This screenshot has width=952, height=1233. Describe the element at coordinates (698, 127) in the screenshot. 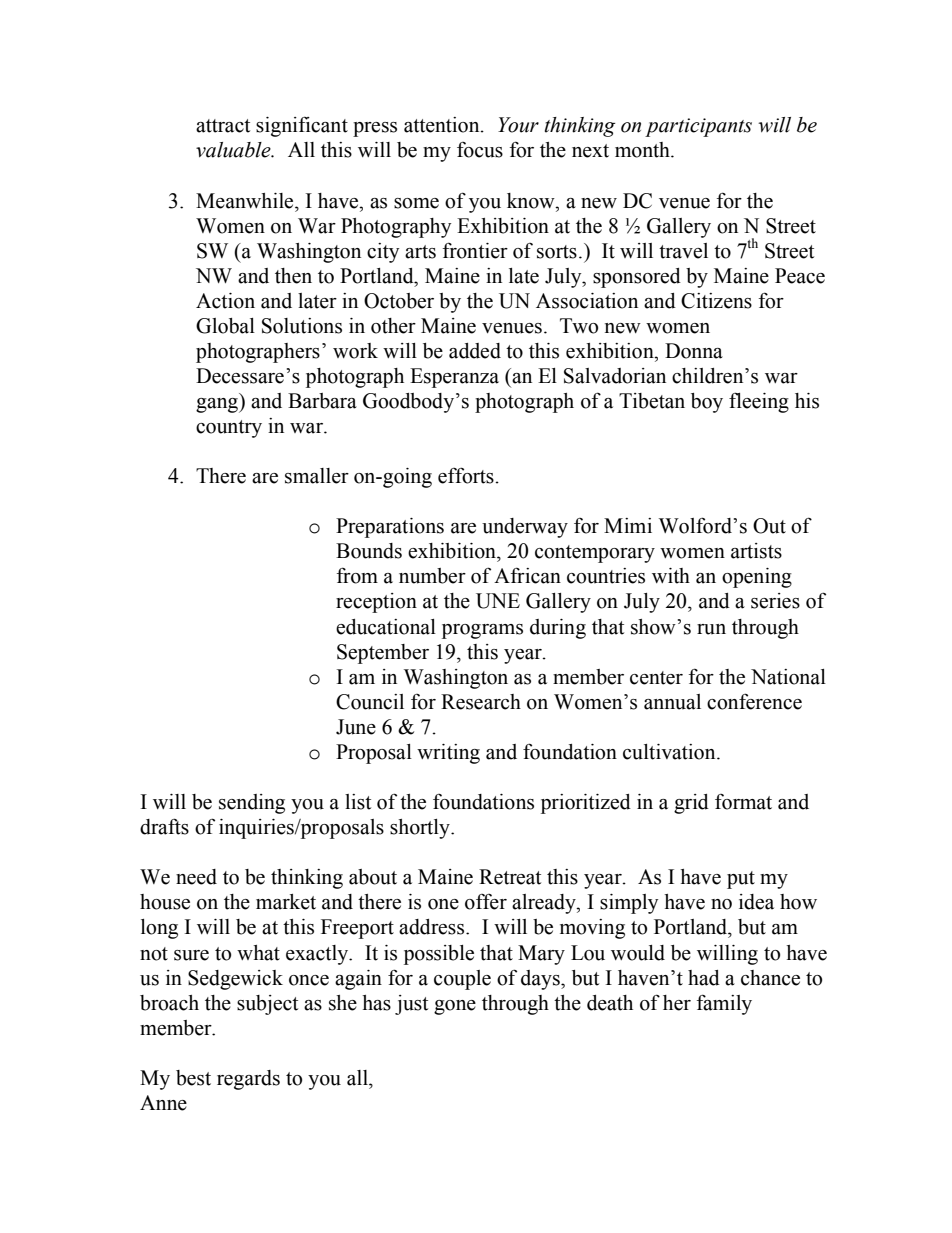

I see `participants` at that location.
